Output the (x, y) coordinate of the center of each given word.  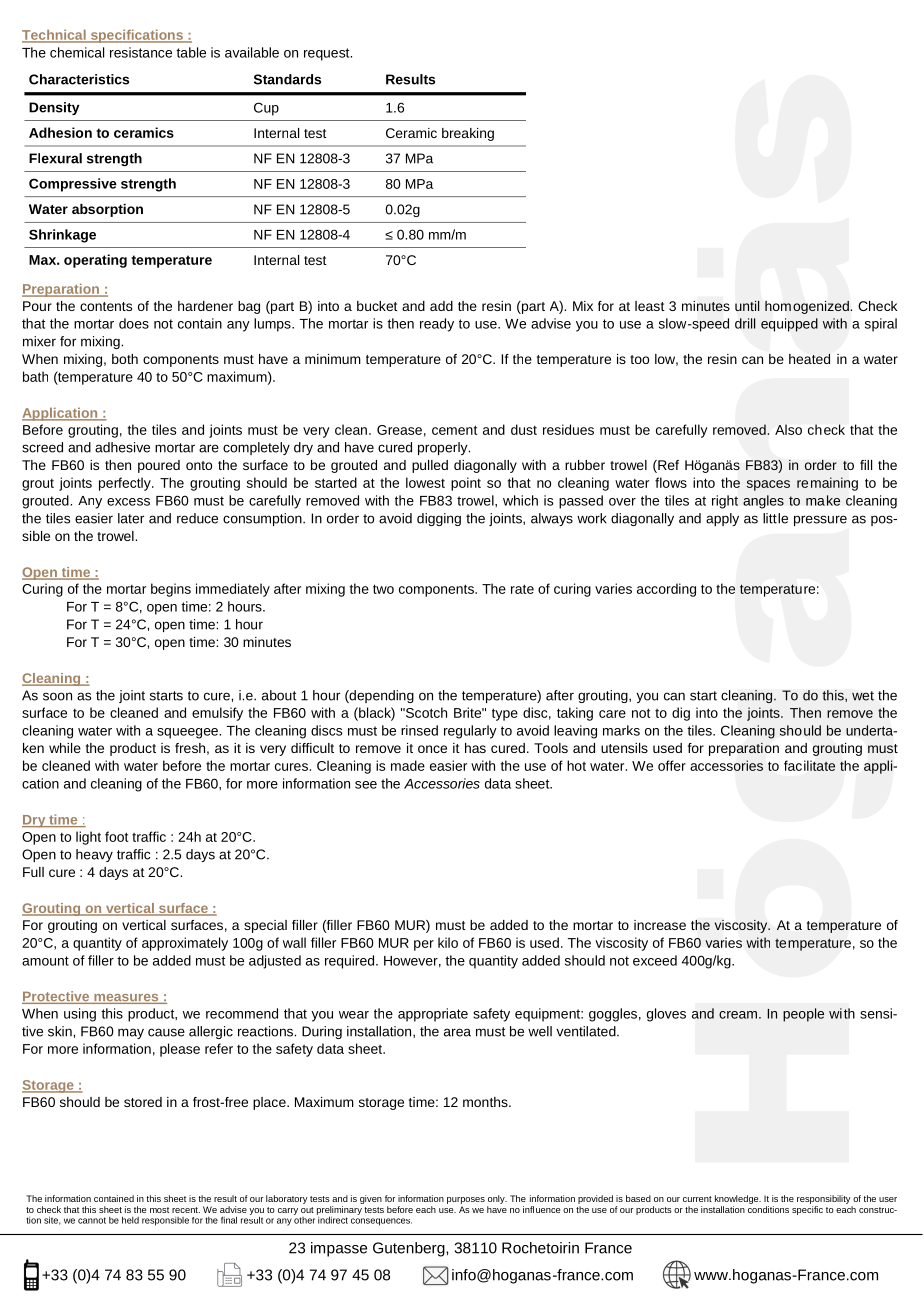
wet (863, 696)
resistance (141, 52)
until (747, 306)
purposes (466, 1200)
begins (171, 590)
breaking (468, 134)
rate (522, 589)
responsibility (824, 1199)
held (130, 1220)
